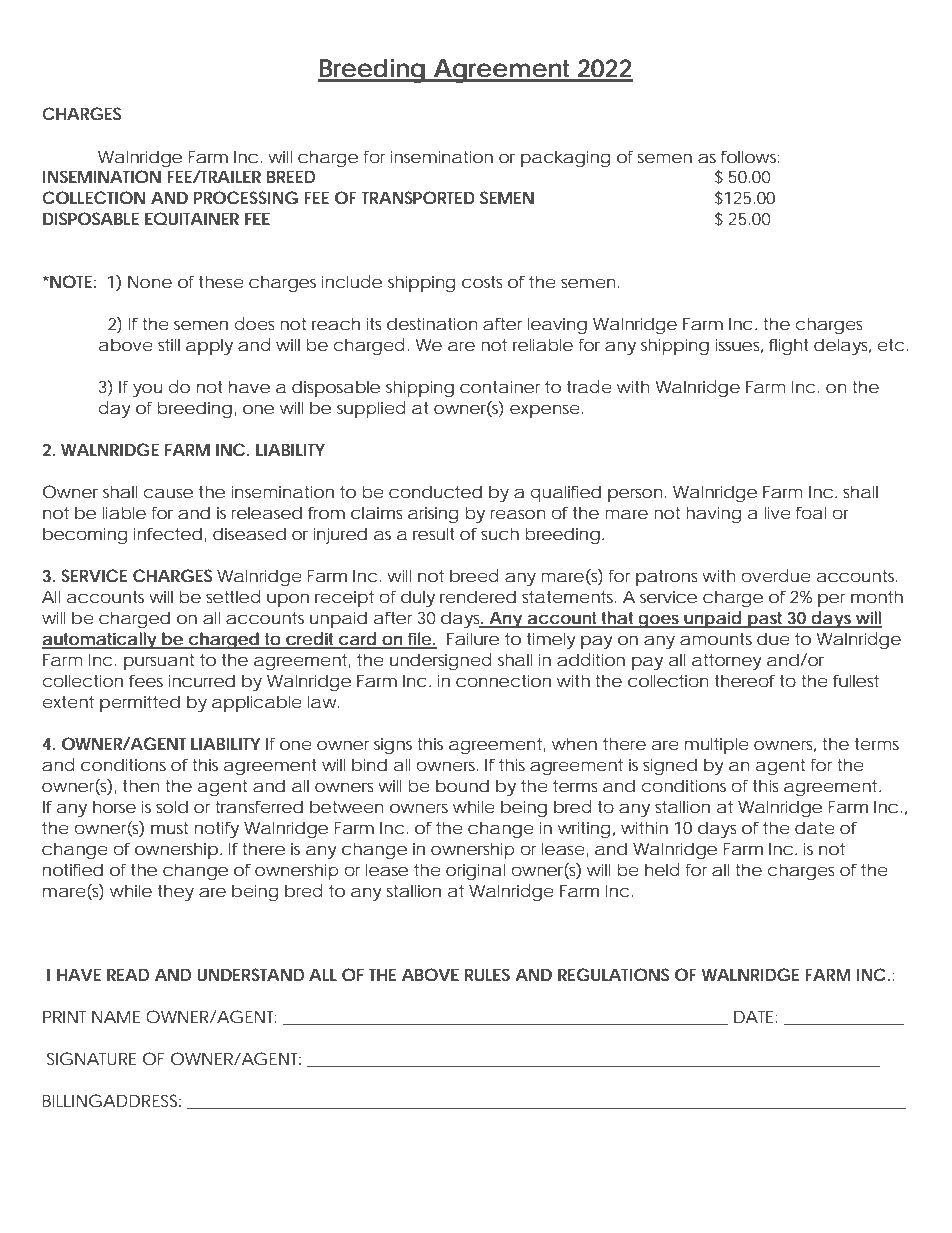 The width and height of the document is (952, 1233). What do you see at coordinates (116, 1016) in the document?
I see `NAME` at bounding box center [116, 1016].
